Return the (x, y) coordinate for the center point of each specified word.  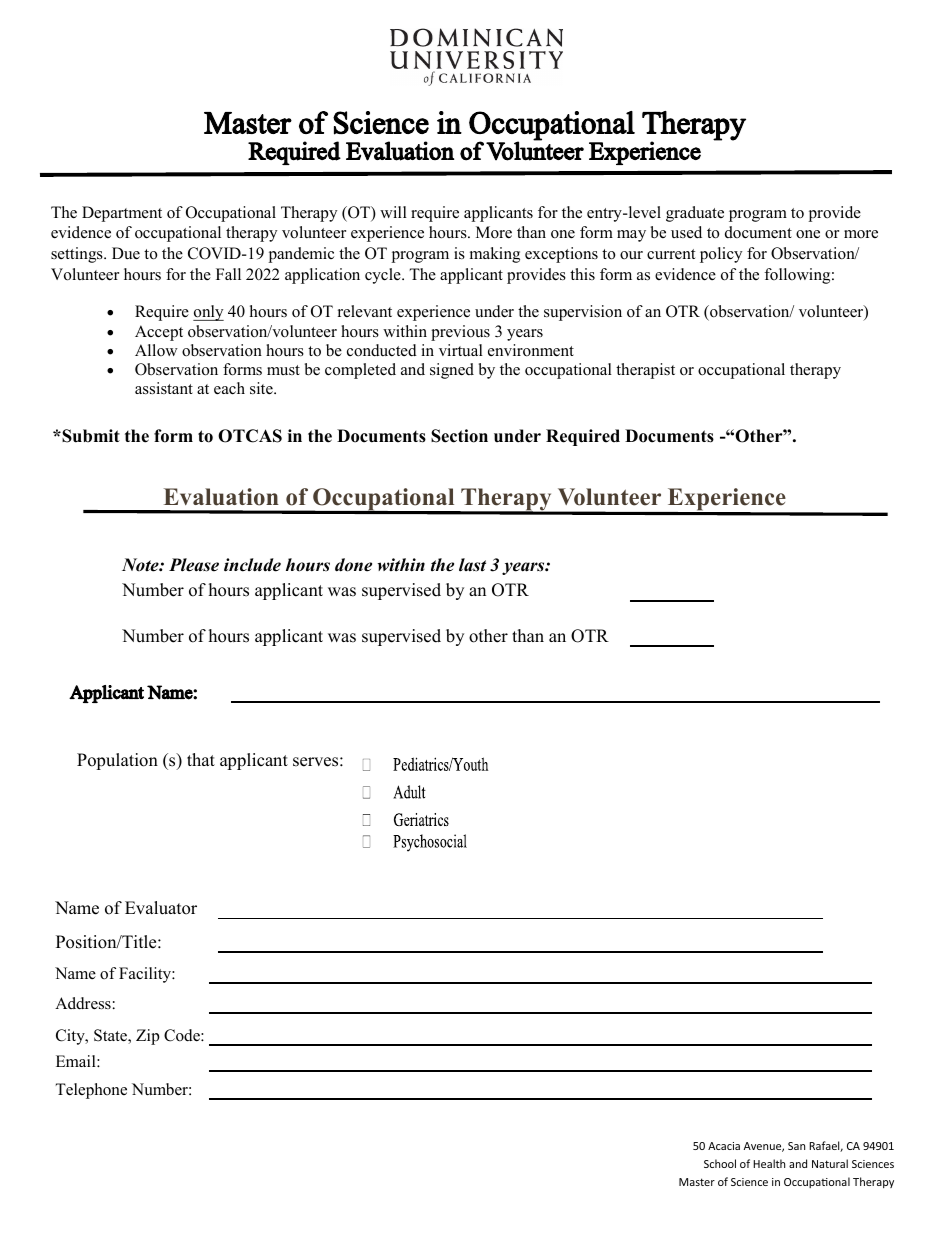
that (201, 759)
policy (721, 255)
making (495, 255)
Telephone (91, 1091)
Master (697, 1182)
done (353, 565)
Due (126, 253)
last (472, 565)
